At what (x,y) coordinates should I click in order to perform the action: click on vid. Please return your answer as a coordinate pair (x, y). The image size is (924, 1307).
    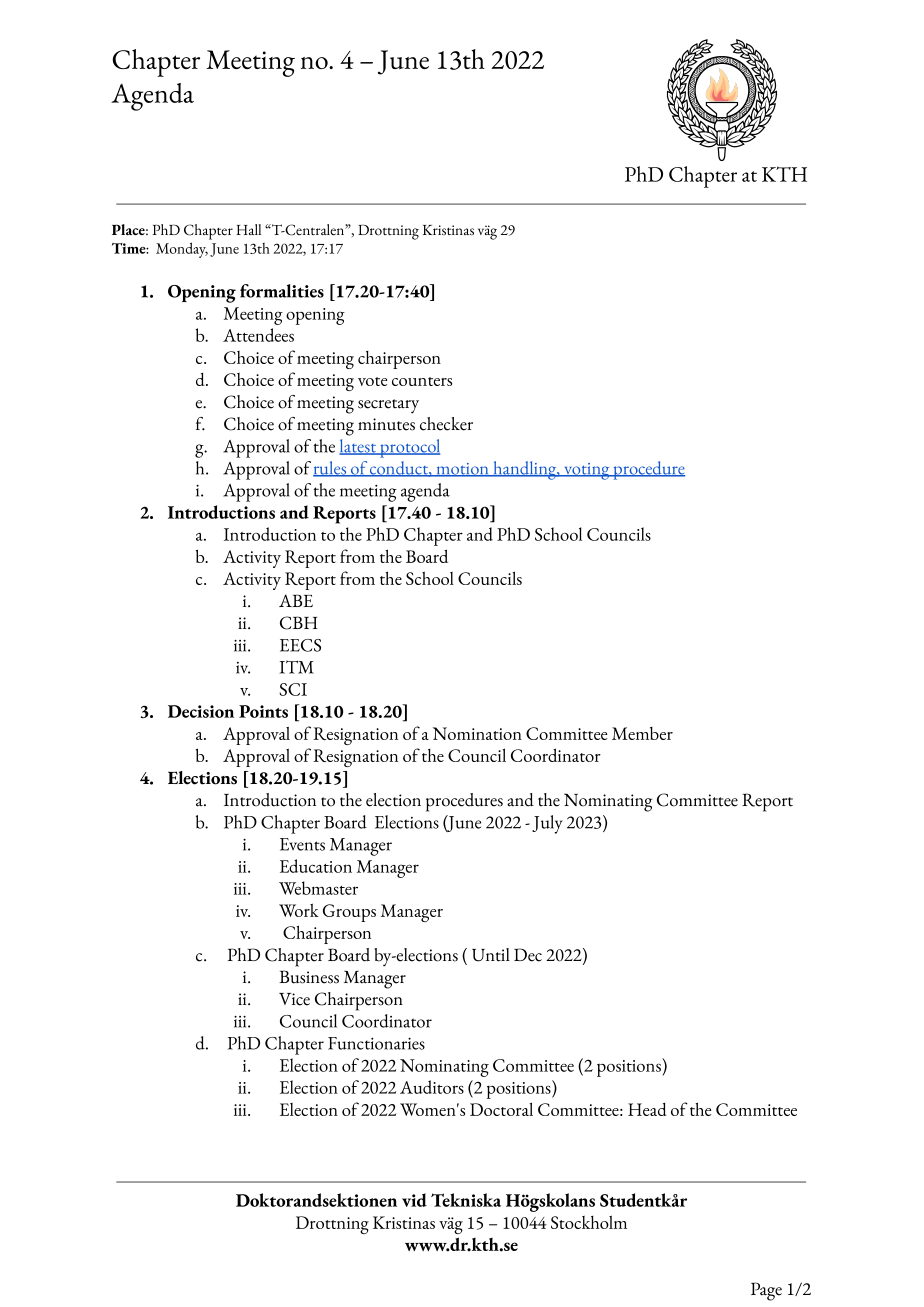
    Looking at the image, I should click on (414, 1200).
